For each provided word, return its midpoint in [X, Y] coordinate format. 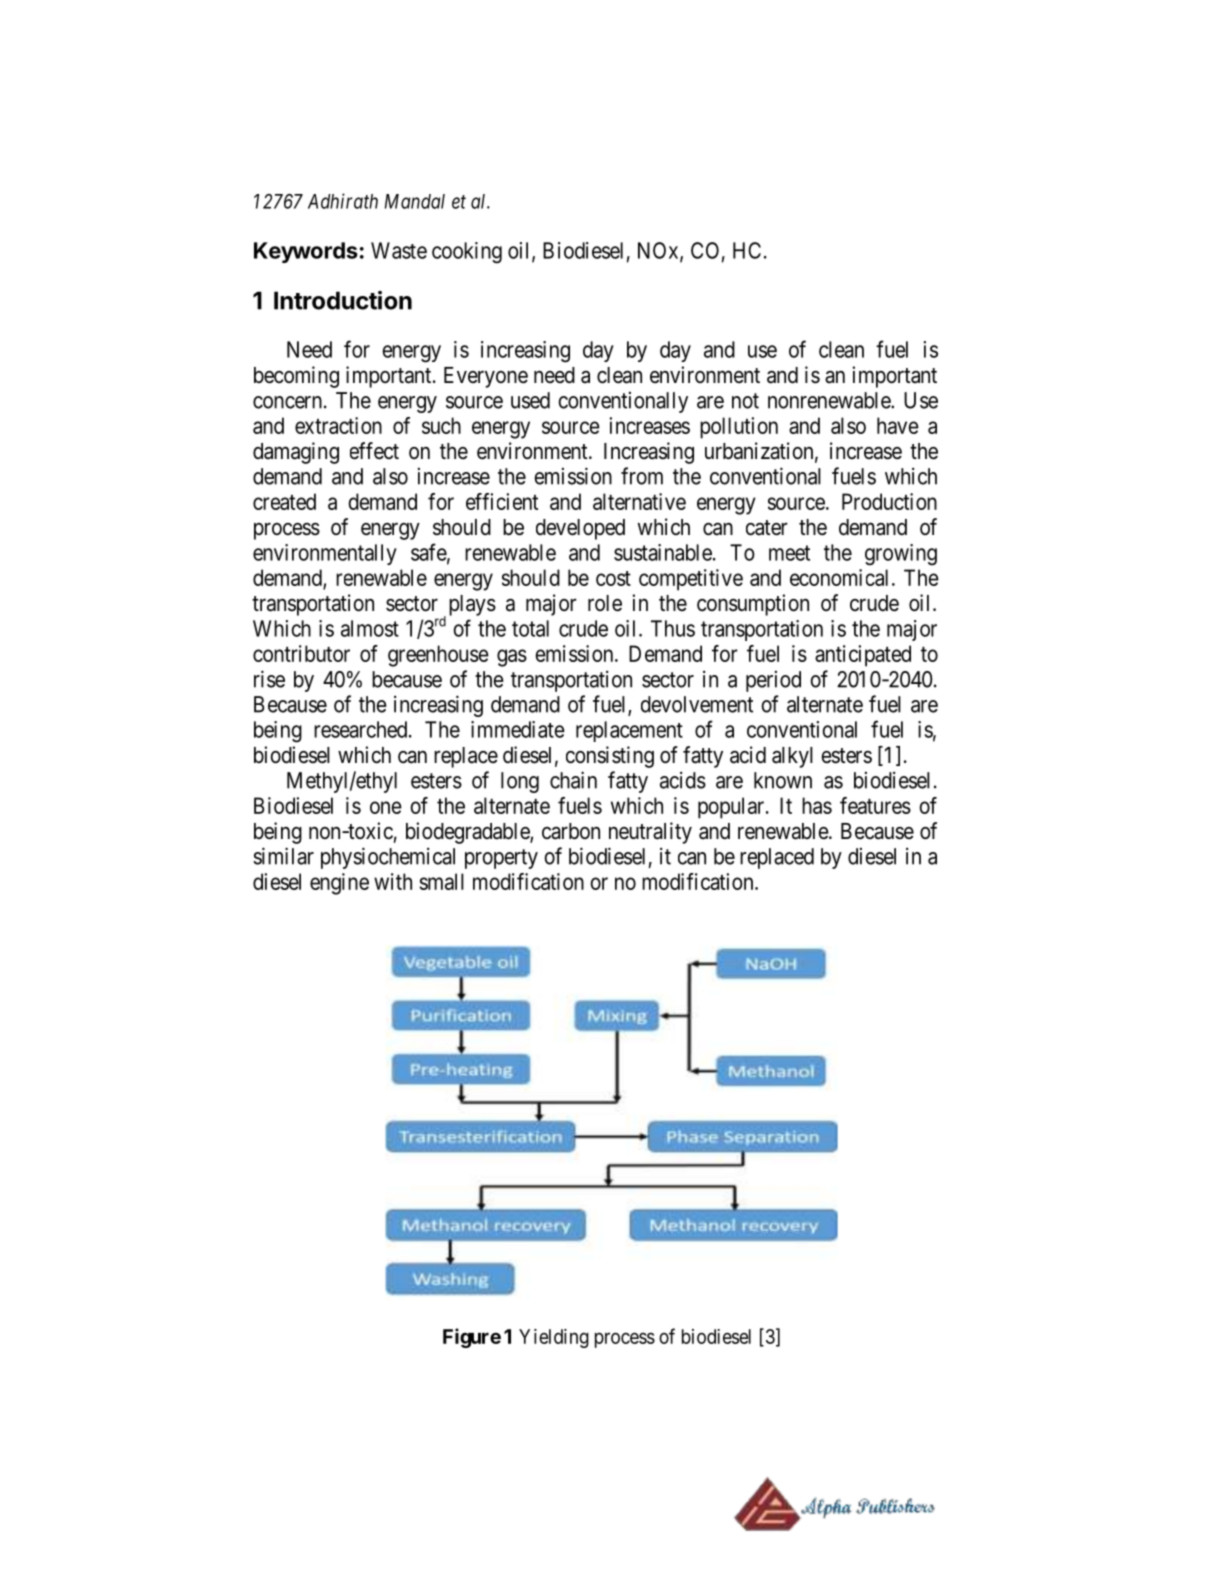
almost [370, 628]
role [605, 603]
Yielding [554, 1338]
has [817, 805]
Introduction [343, 300]
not [745, 401]
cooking [467, 253]
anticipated [863, 656]
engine [339, 884]
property [501, 859]
